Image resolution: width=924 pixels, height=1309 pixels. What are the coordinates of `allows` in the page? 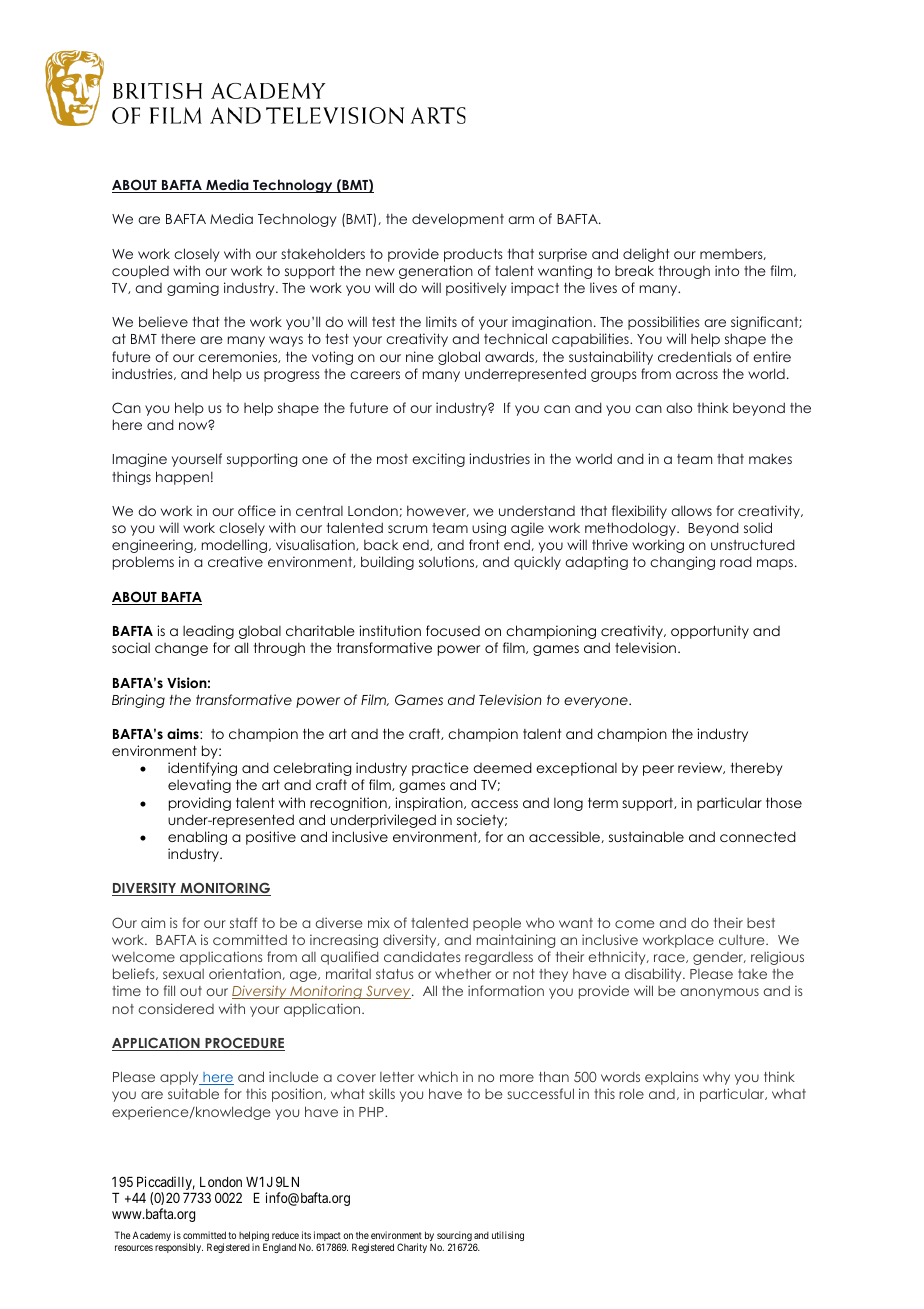 It's located at (691, 510).
